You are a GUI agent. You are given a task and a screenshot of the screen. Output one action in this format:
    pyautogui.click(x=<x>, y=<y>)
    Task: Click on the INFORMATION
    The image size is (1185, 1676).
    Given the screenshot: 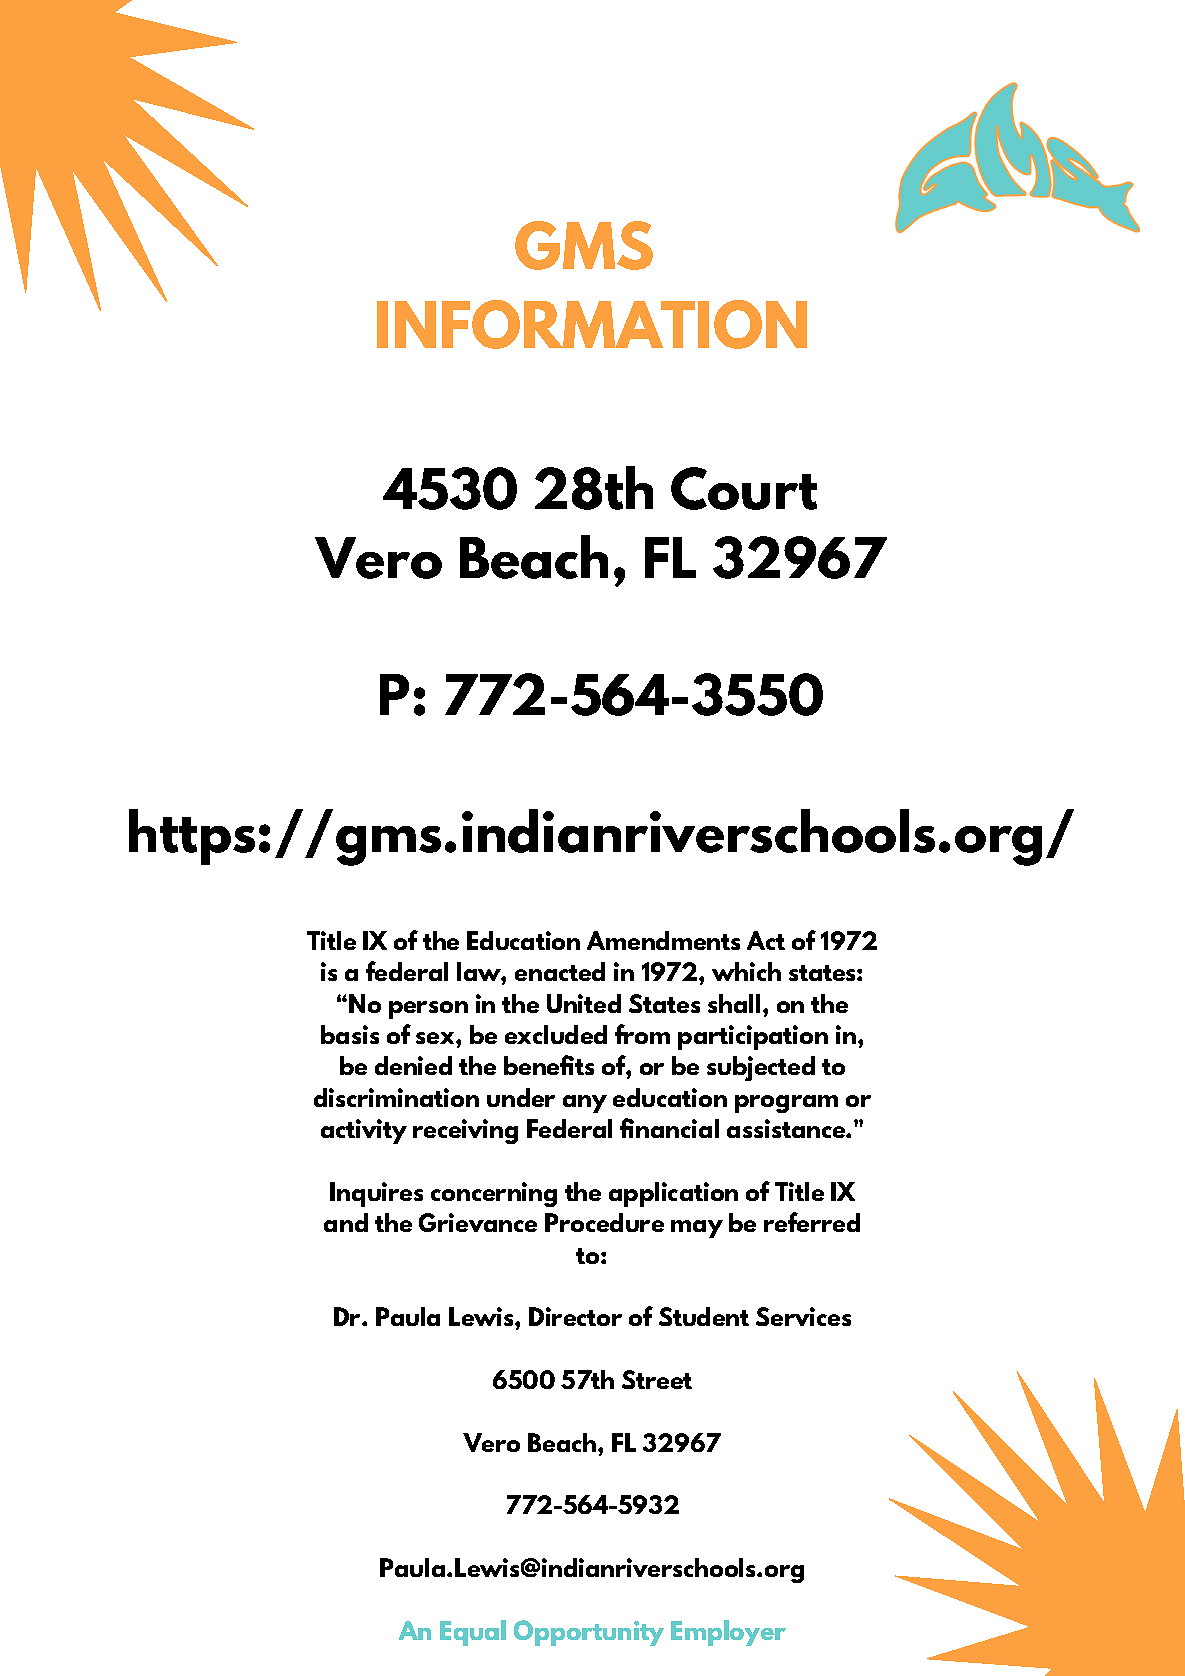 What is the action you would take?
    pyautogui.click(x=592, y=324)
